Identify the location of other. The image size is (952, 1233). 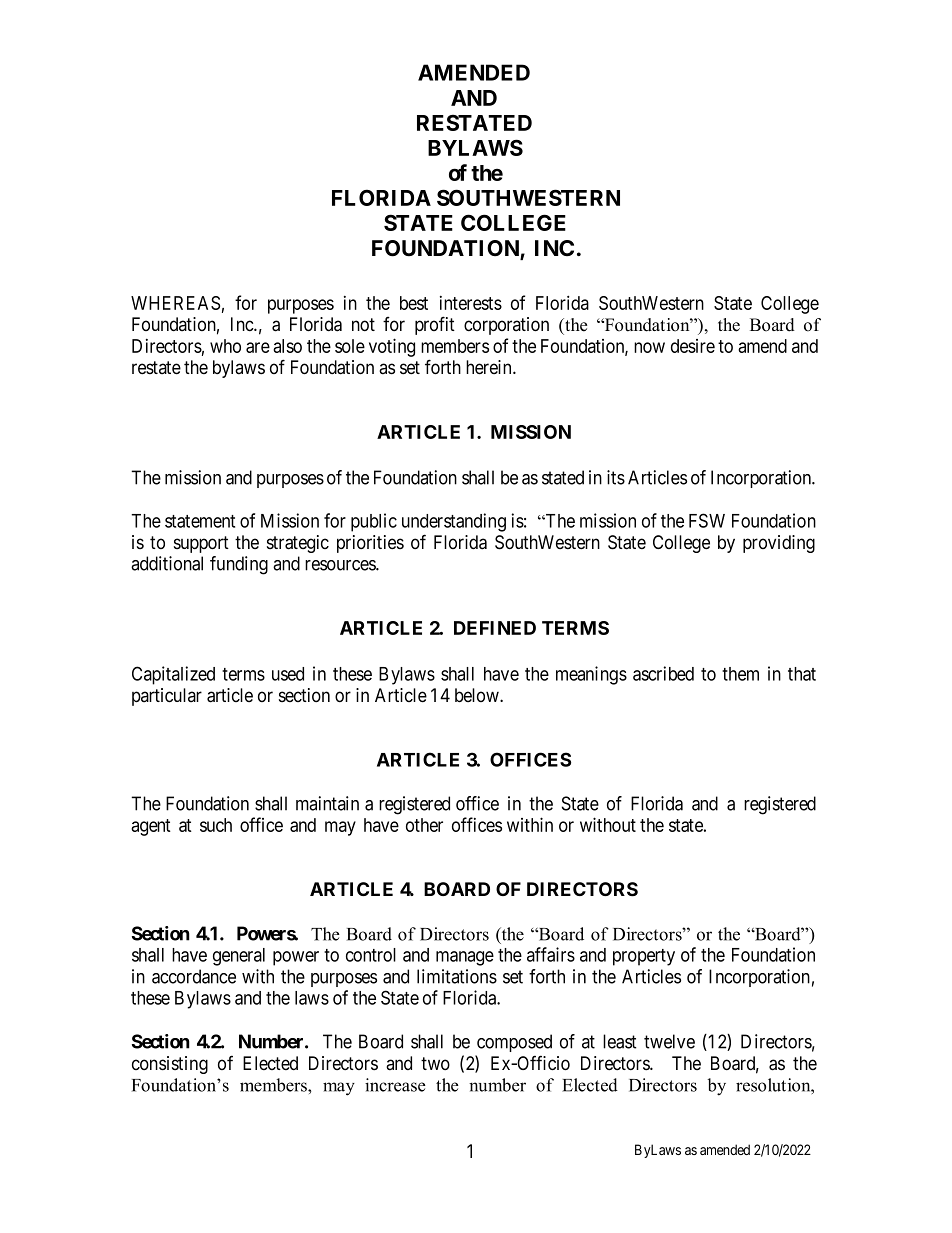
(424, 825).
